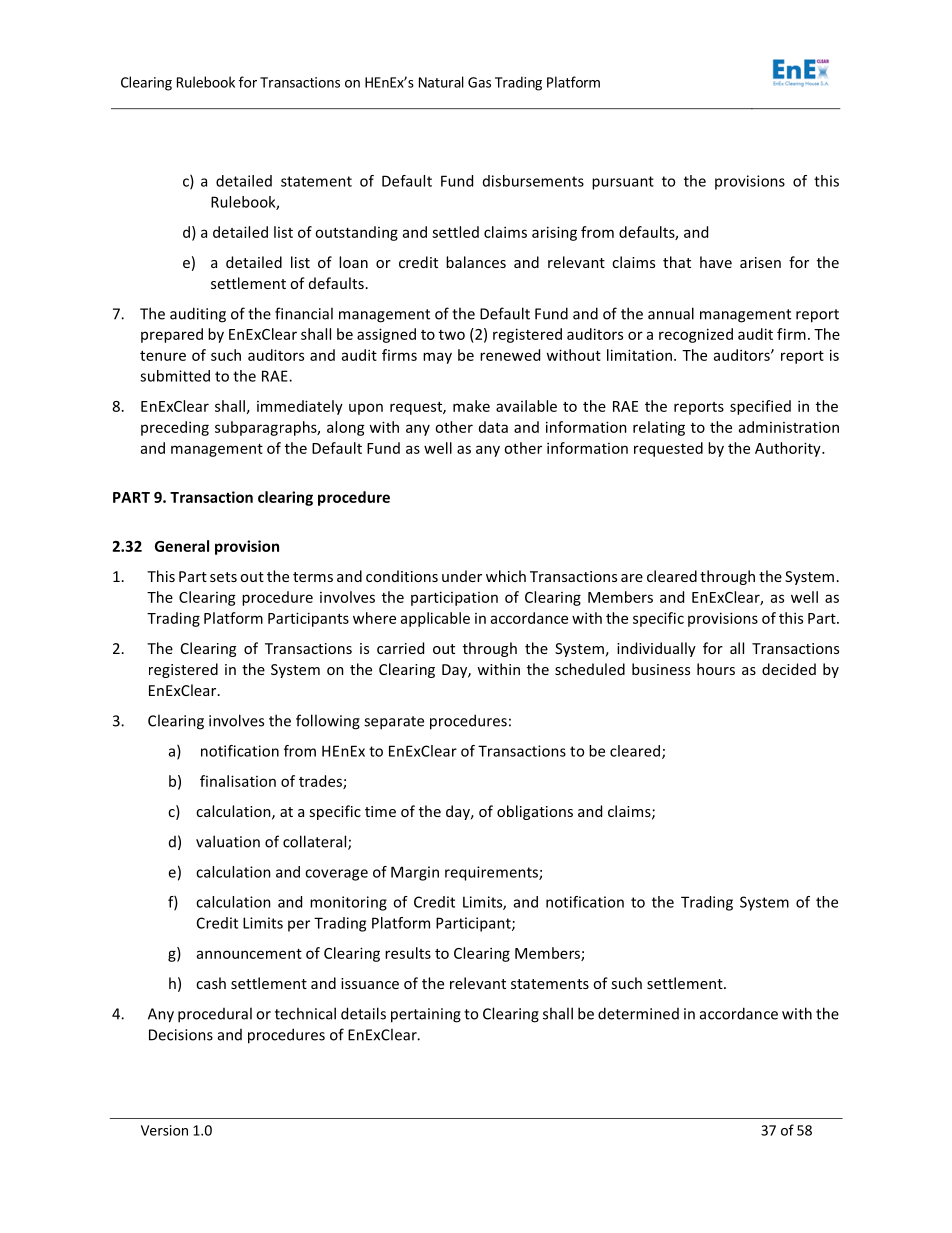  I want to click on outstanding, so click(356, 233).
